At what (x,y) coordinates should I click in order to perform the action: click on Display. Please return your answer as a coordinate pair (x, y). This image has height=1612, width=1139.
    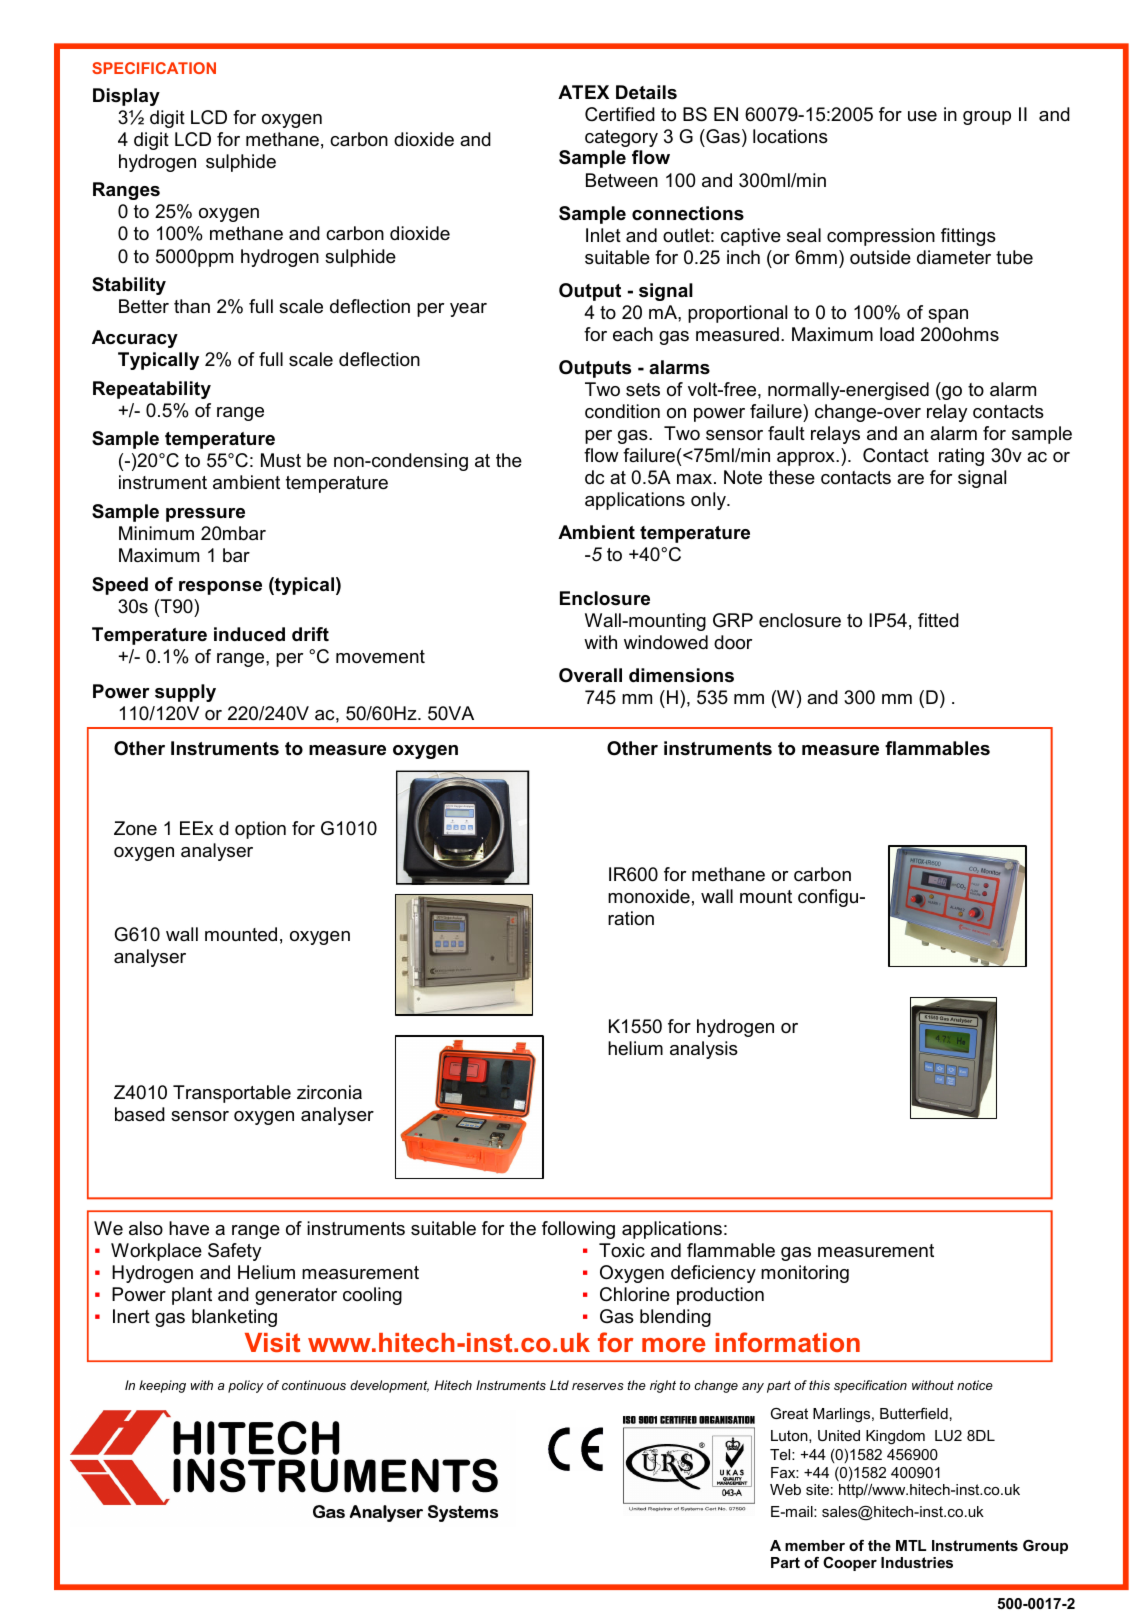
    Looking at the image, I should click on (126, 97).
